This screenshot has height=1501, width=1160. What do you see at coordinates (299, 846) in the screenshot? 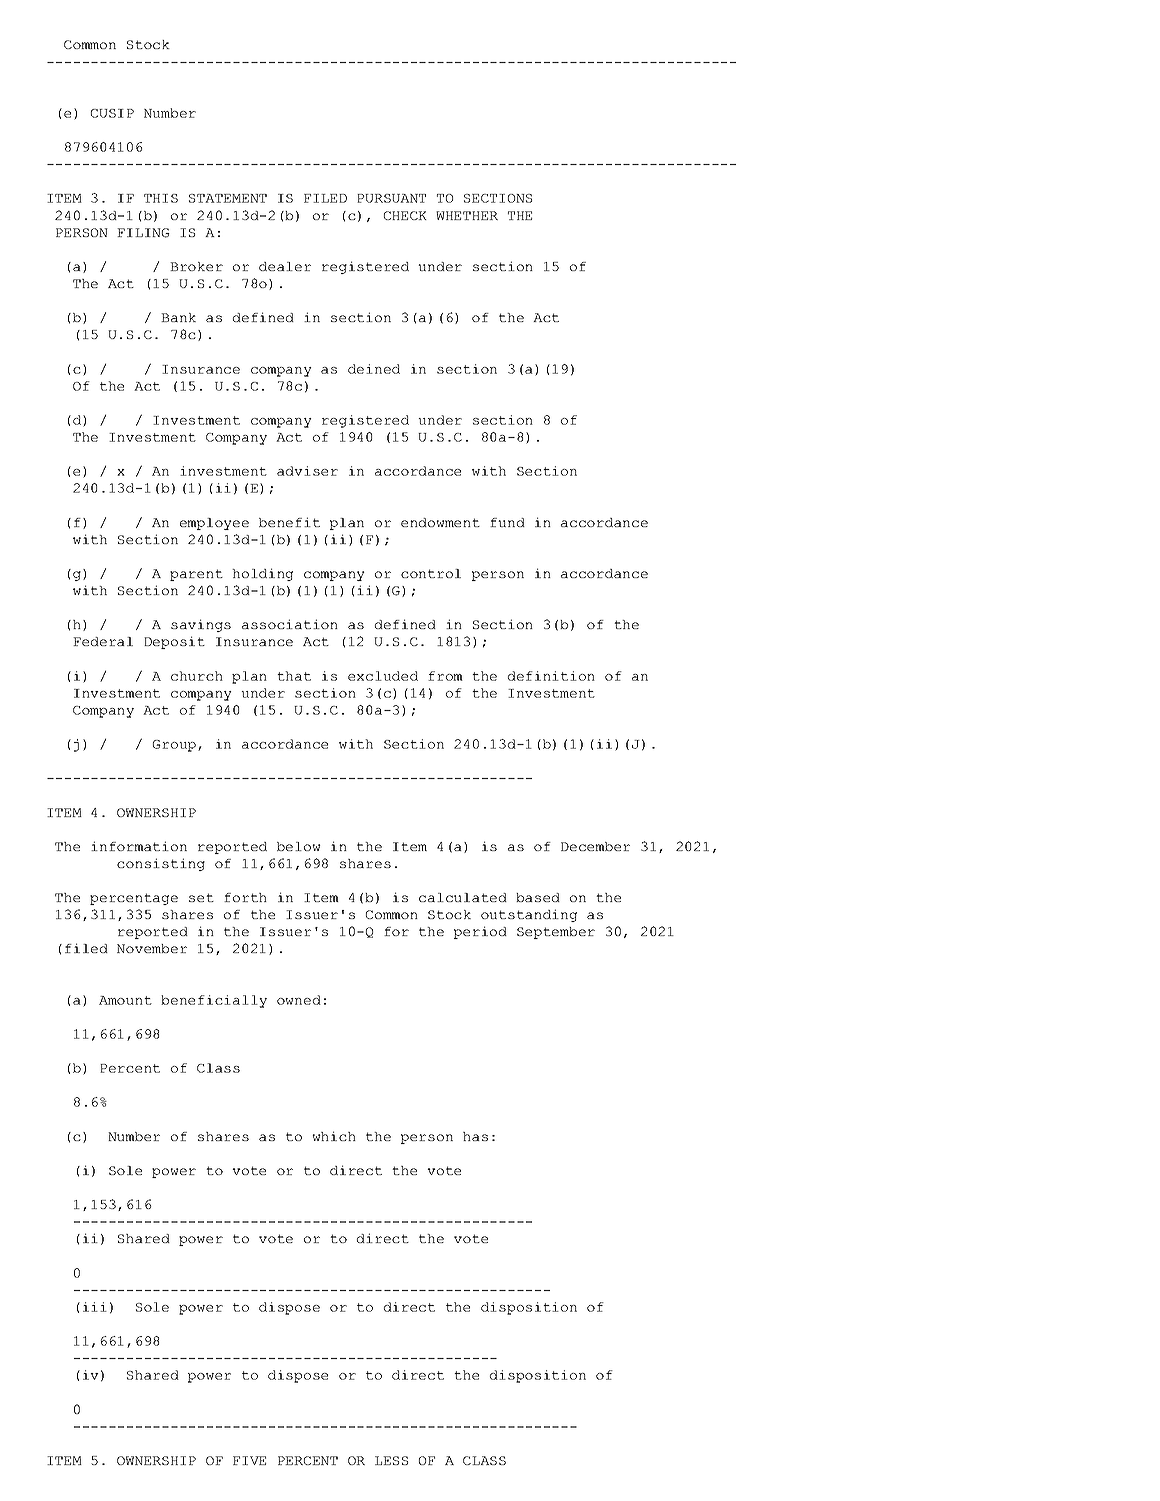
I see `below` at bounding box center [299, 846].
